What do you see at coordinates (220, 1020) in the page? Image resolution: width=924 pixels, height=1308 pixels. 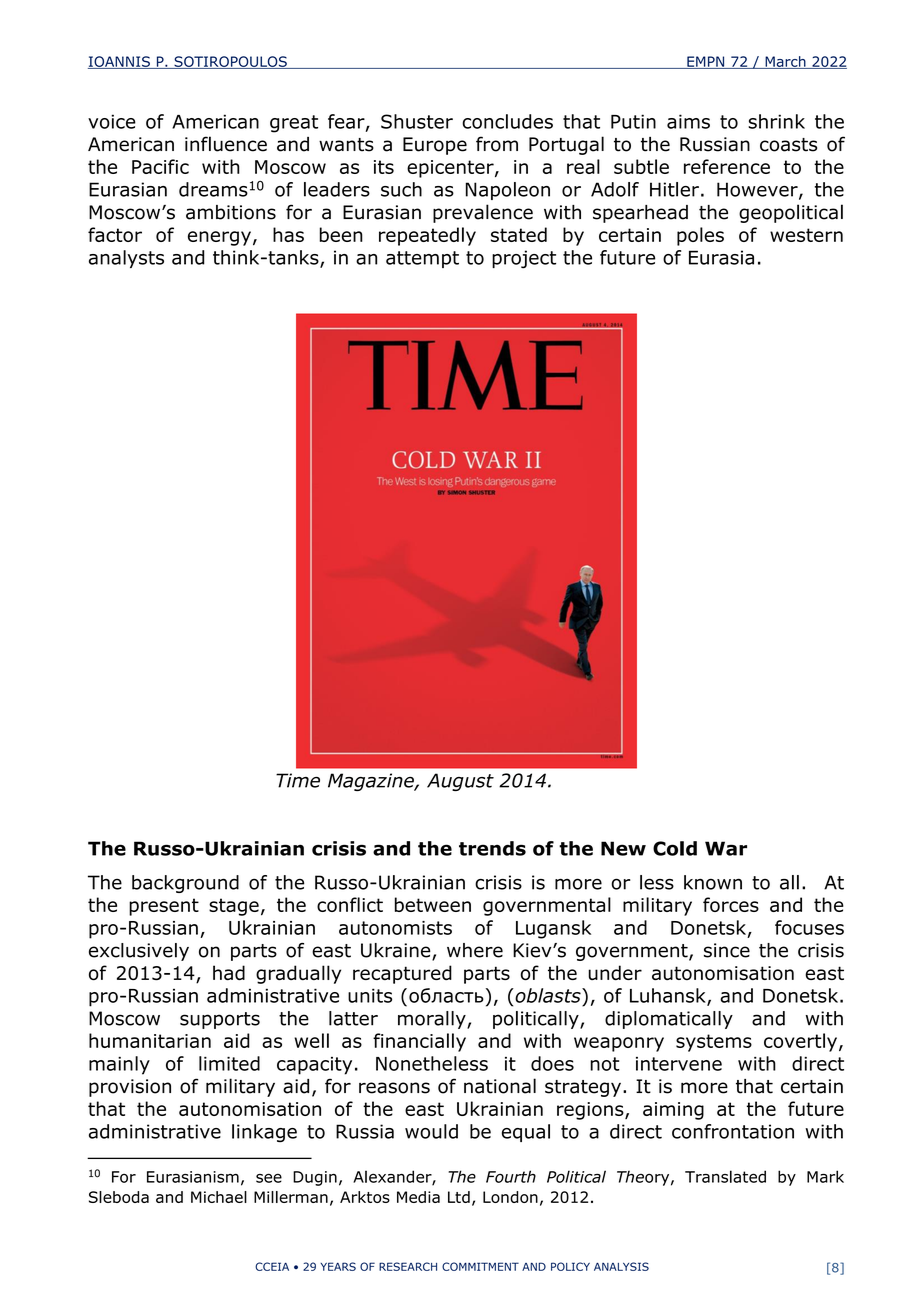 I see `supports` at bounding box center [220, 1020].
